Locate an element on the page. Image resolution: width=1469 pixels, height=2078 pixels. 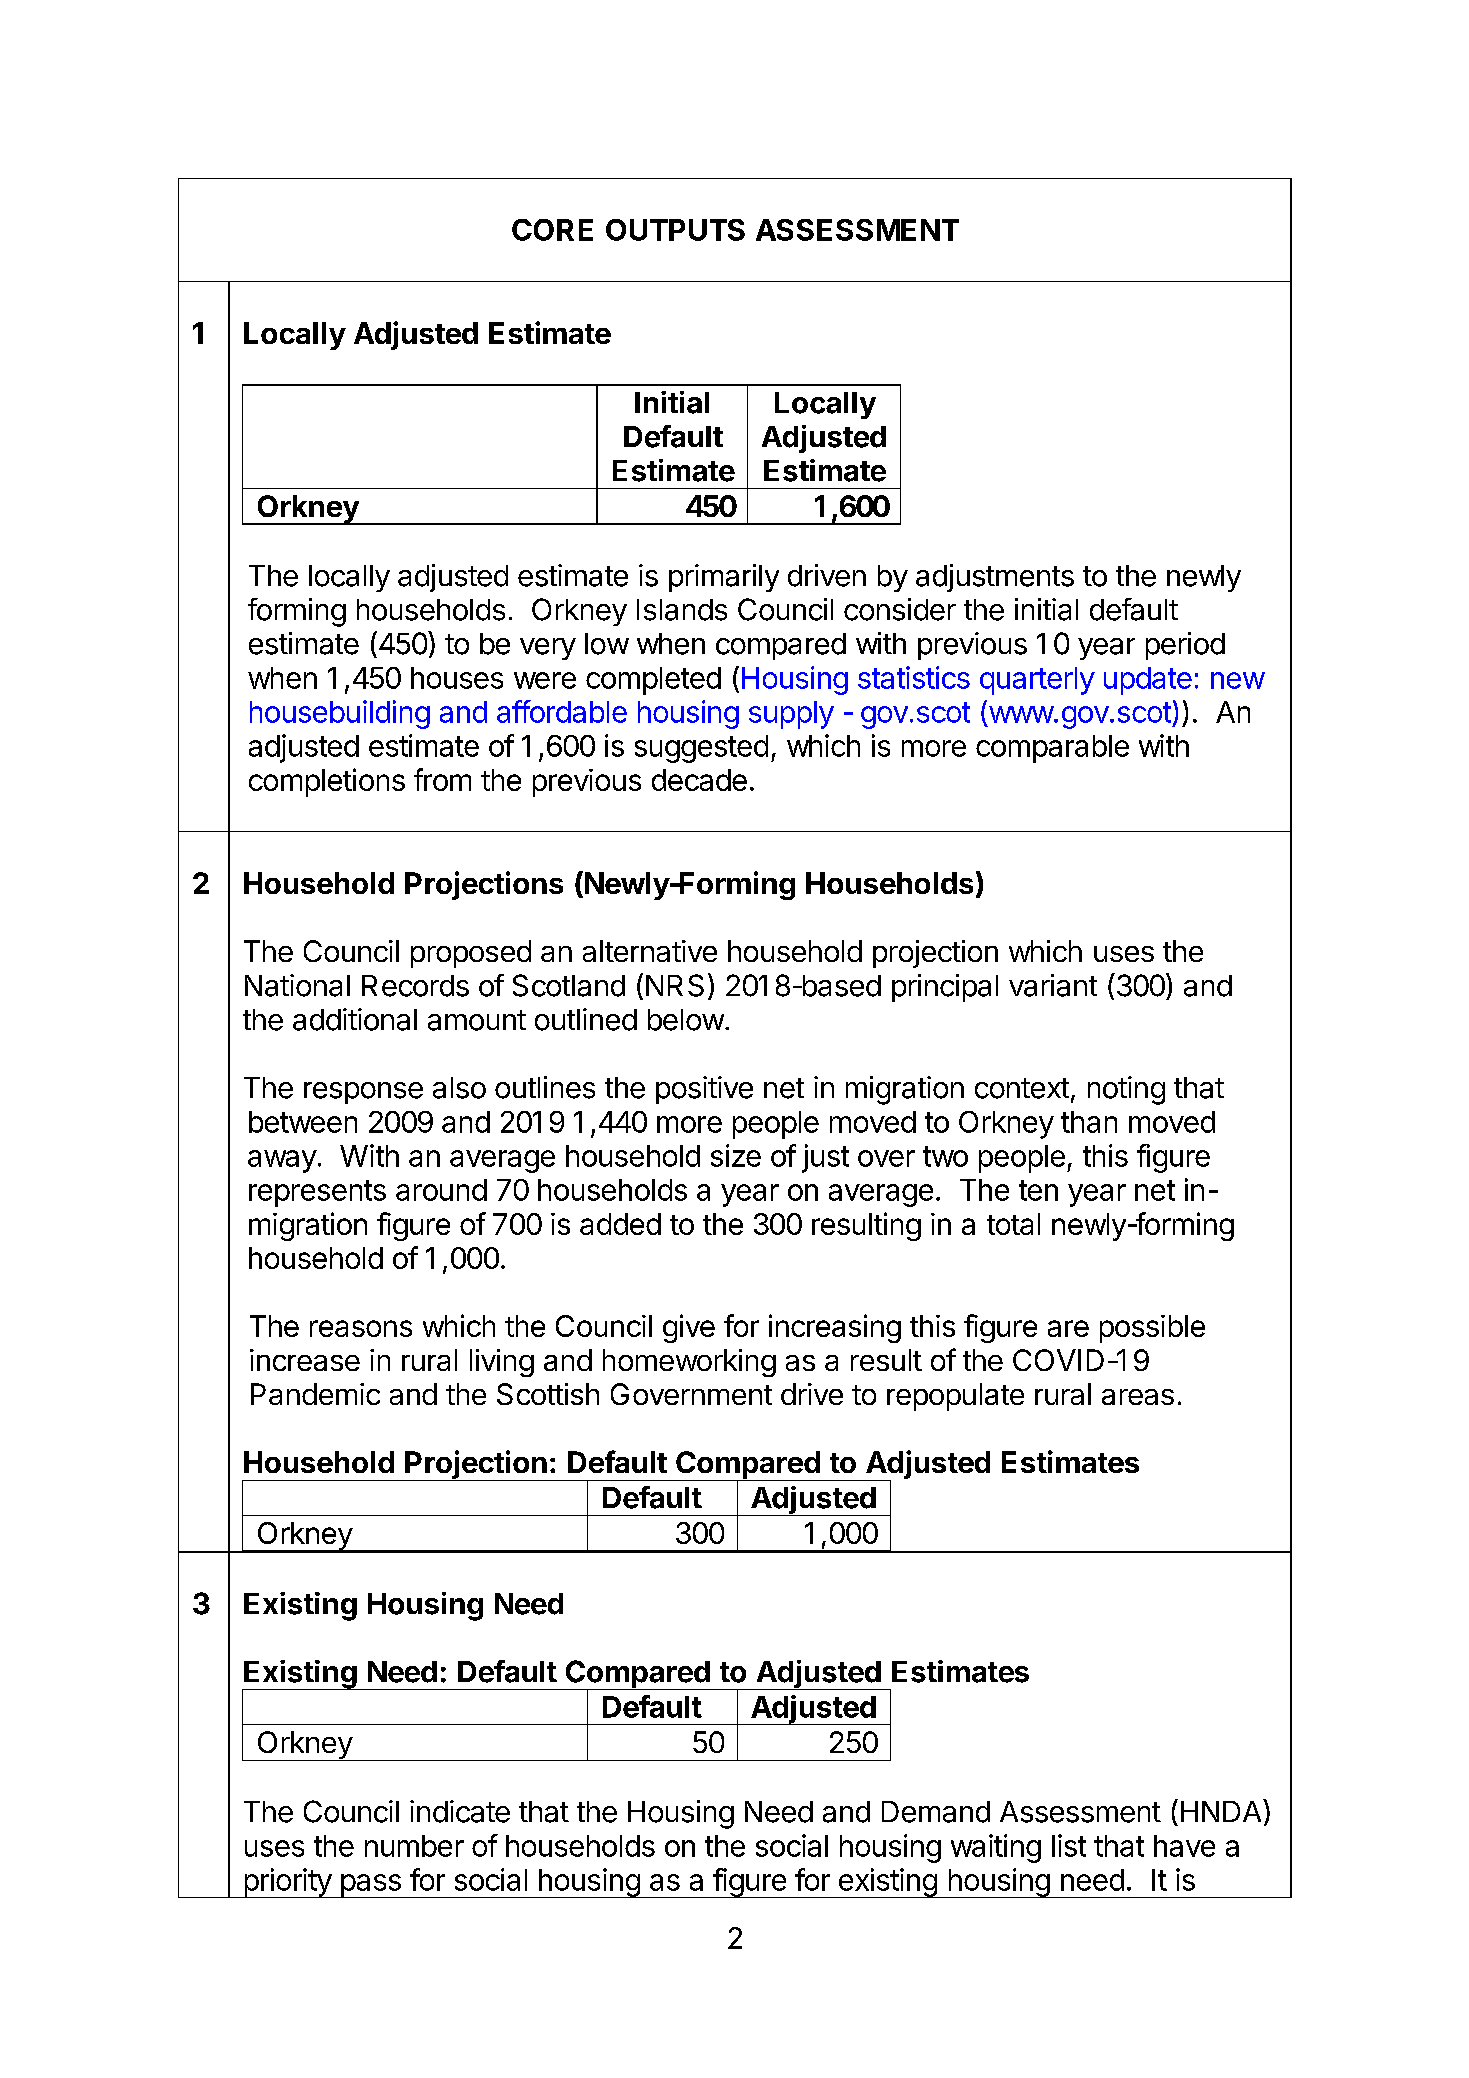
CORE is located at coordinates (552, 230).
